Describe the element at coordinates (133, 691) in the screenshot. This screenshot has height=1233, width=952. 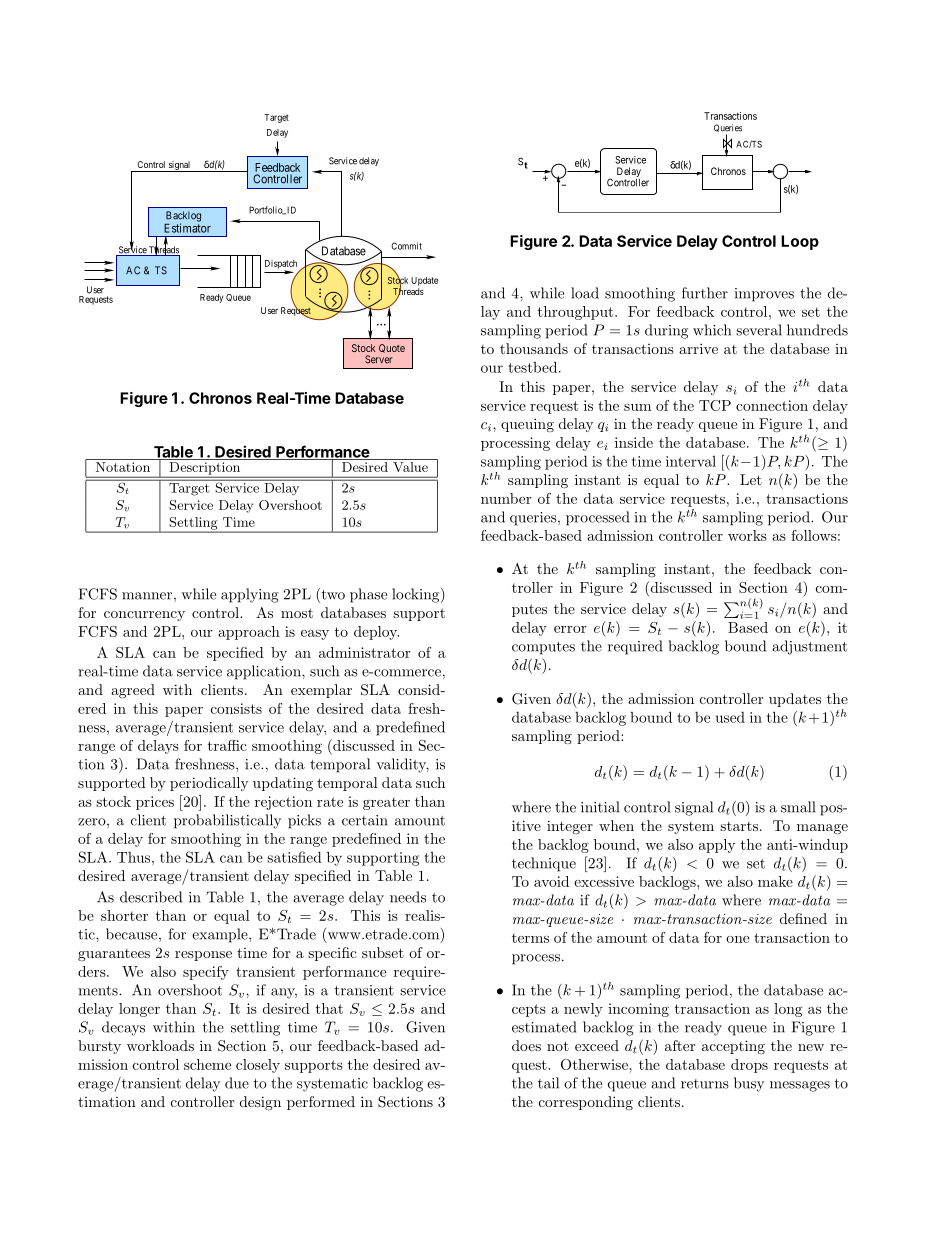
I see `agreed` at that location.
